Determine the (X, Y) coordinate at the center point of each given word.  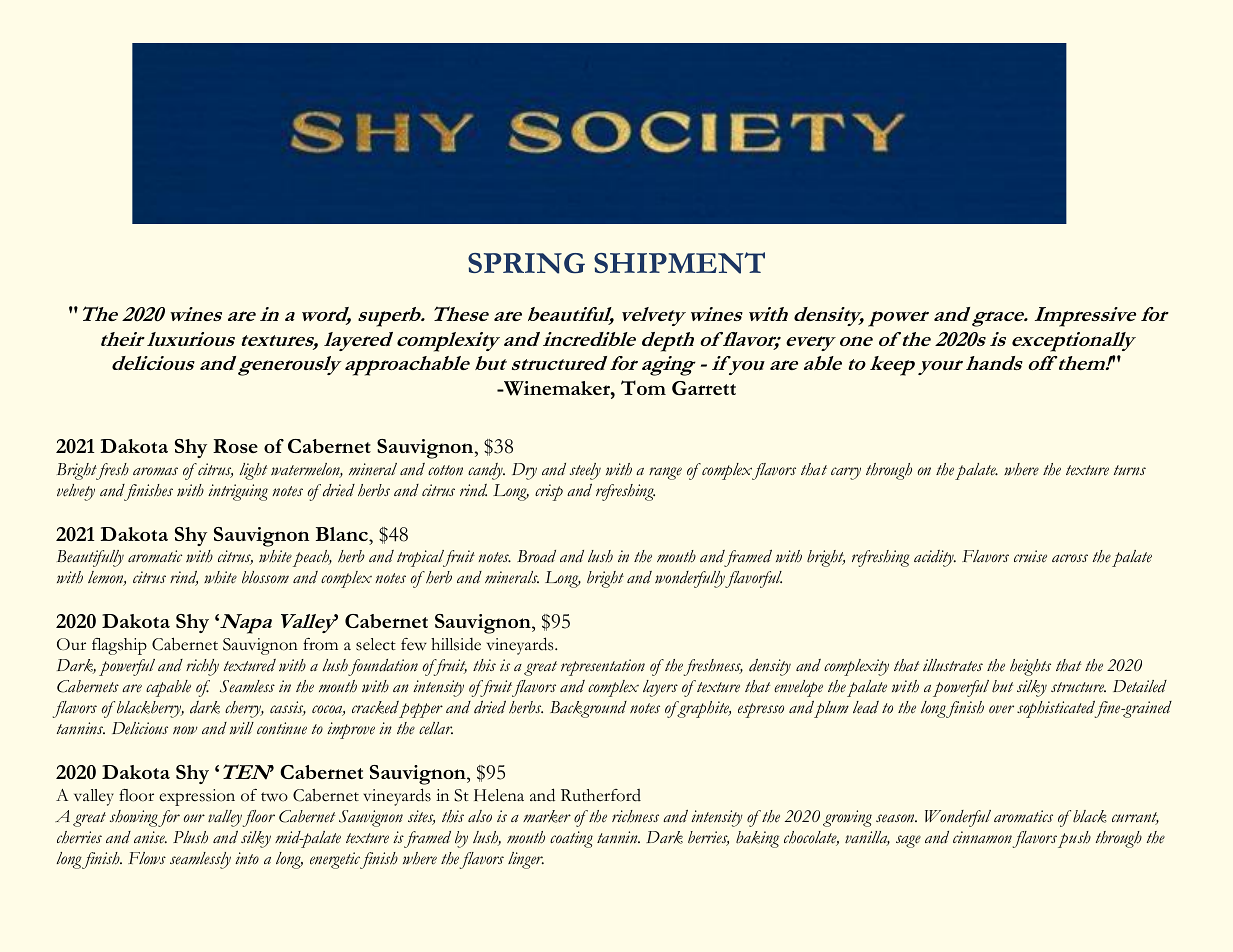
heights (1030, 667)
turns (1130, 470)
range (665, 473)
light (253, 471)
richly (202, 667)
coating (571, 839)
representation (603, 667)
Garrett (704, 388)
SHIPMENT (679, 263)
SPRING (526, 263)
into (247, 858)
